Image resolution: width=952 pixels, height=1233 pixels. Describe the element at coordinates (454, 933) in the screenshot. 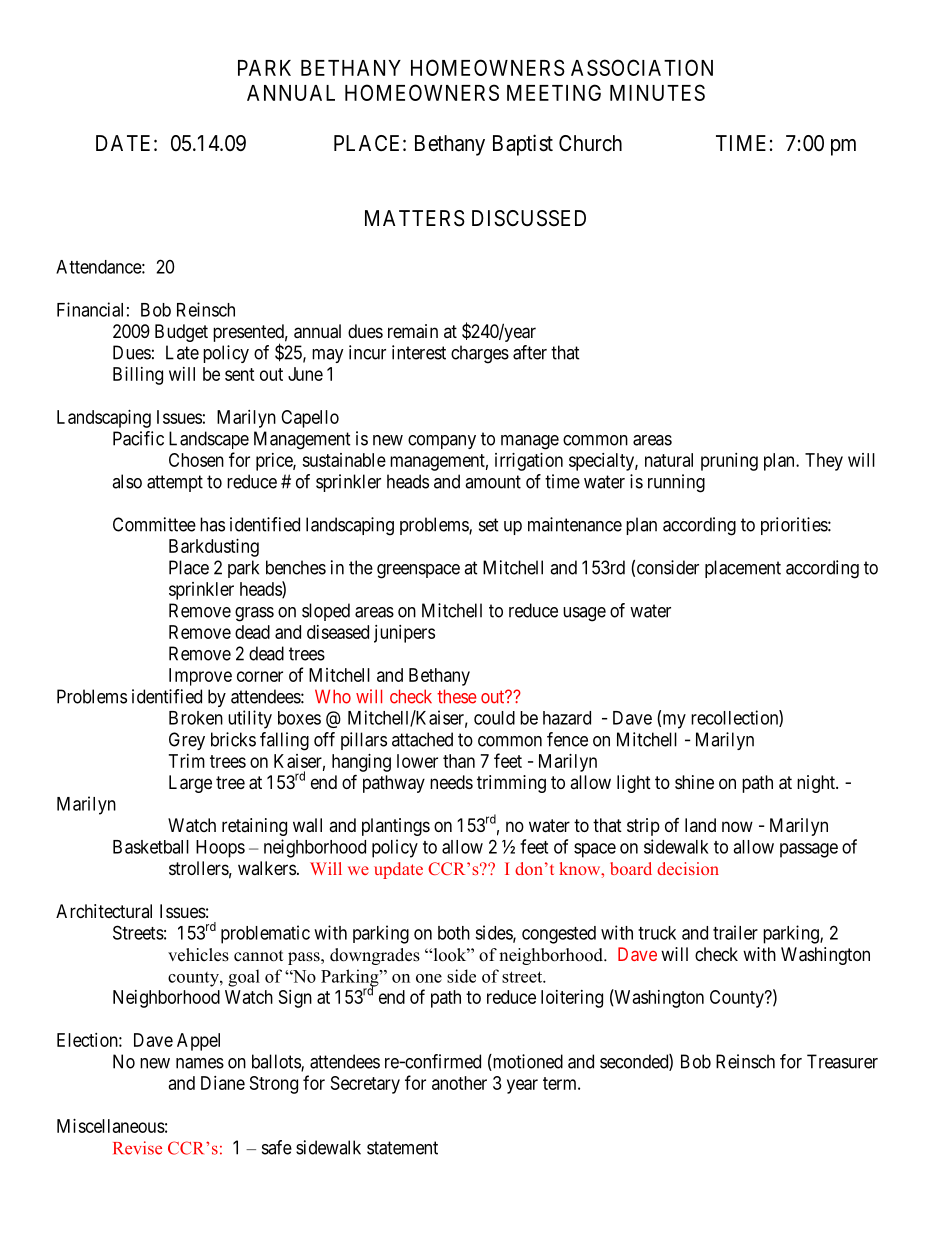

I see `both` at that location.
